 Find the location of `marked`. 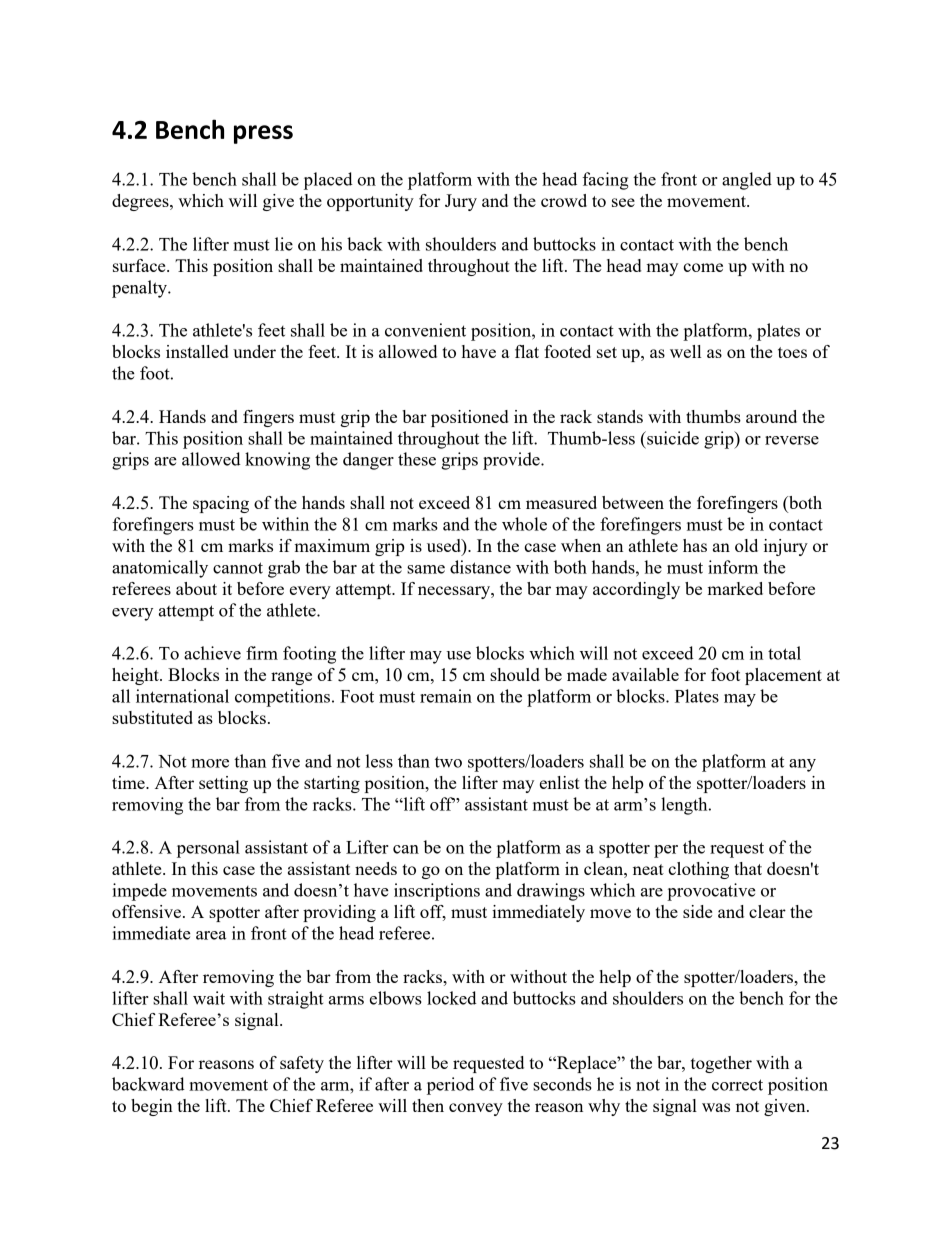

marked is located at coordinates (735, 588).
